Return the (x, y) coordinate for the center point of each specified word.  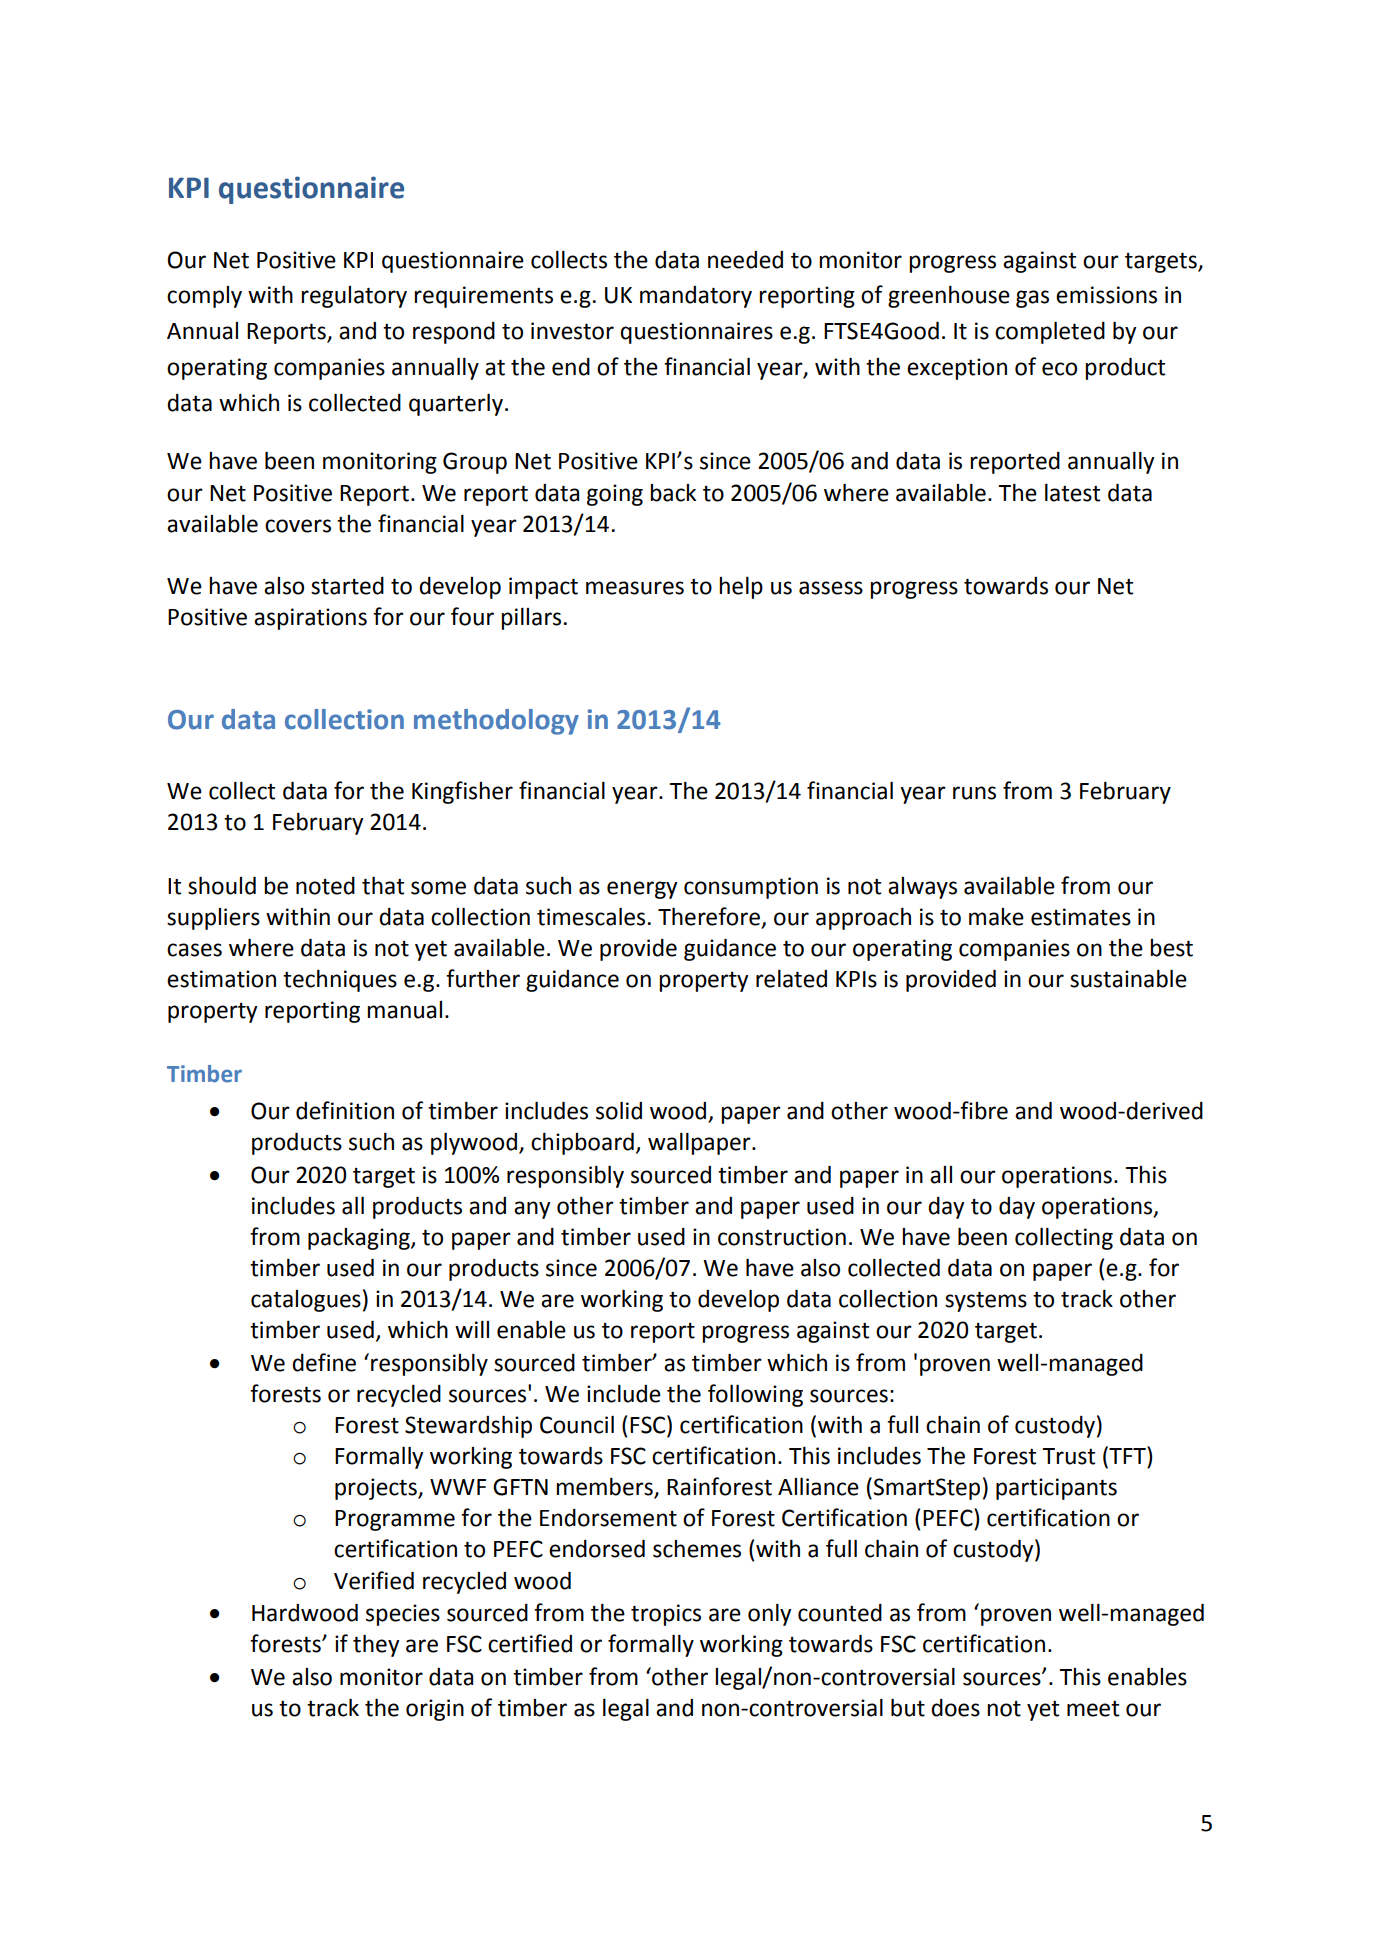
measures (635, 588)
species (403, 1615)
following (755, 1395)
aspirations (310, 619)
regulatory (354, 297)
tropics (666, 1615)
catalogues (306, 1301)
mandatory (696, 297)
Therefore (710, 917)
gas (1032, 299)
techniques (340, 981)
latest (1072, 493)
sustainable (1128, 979)
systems (986, 1302)
